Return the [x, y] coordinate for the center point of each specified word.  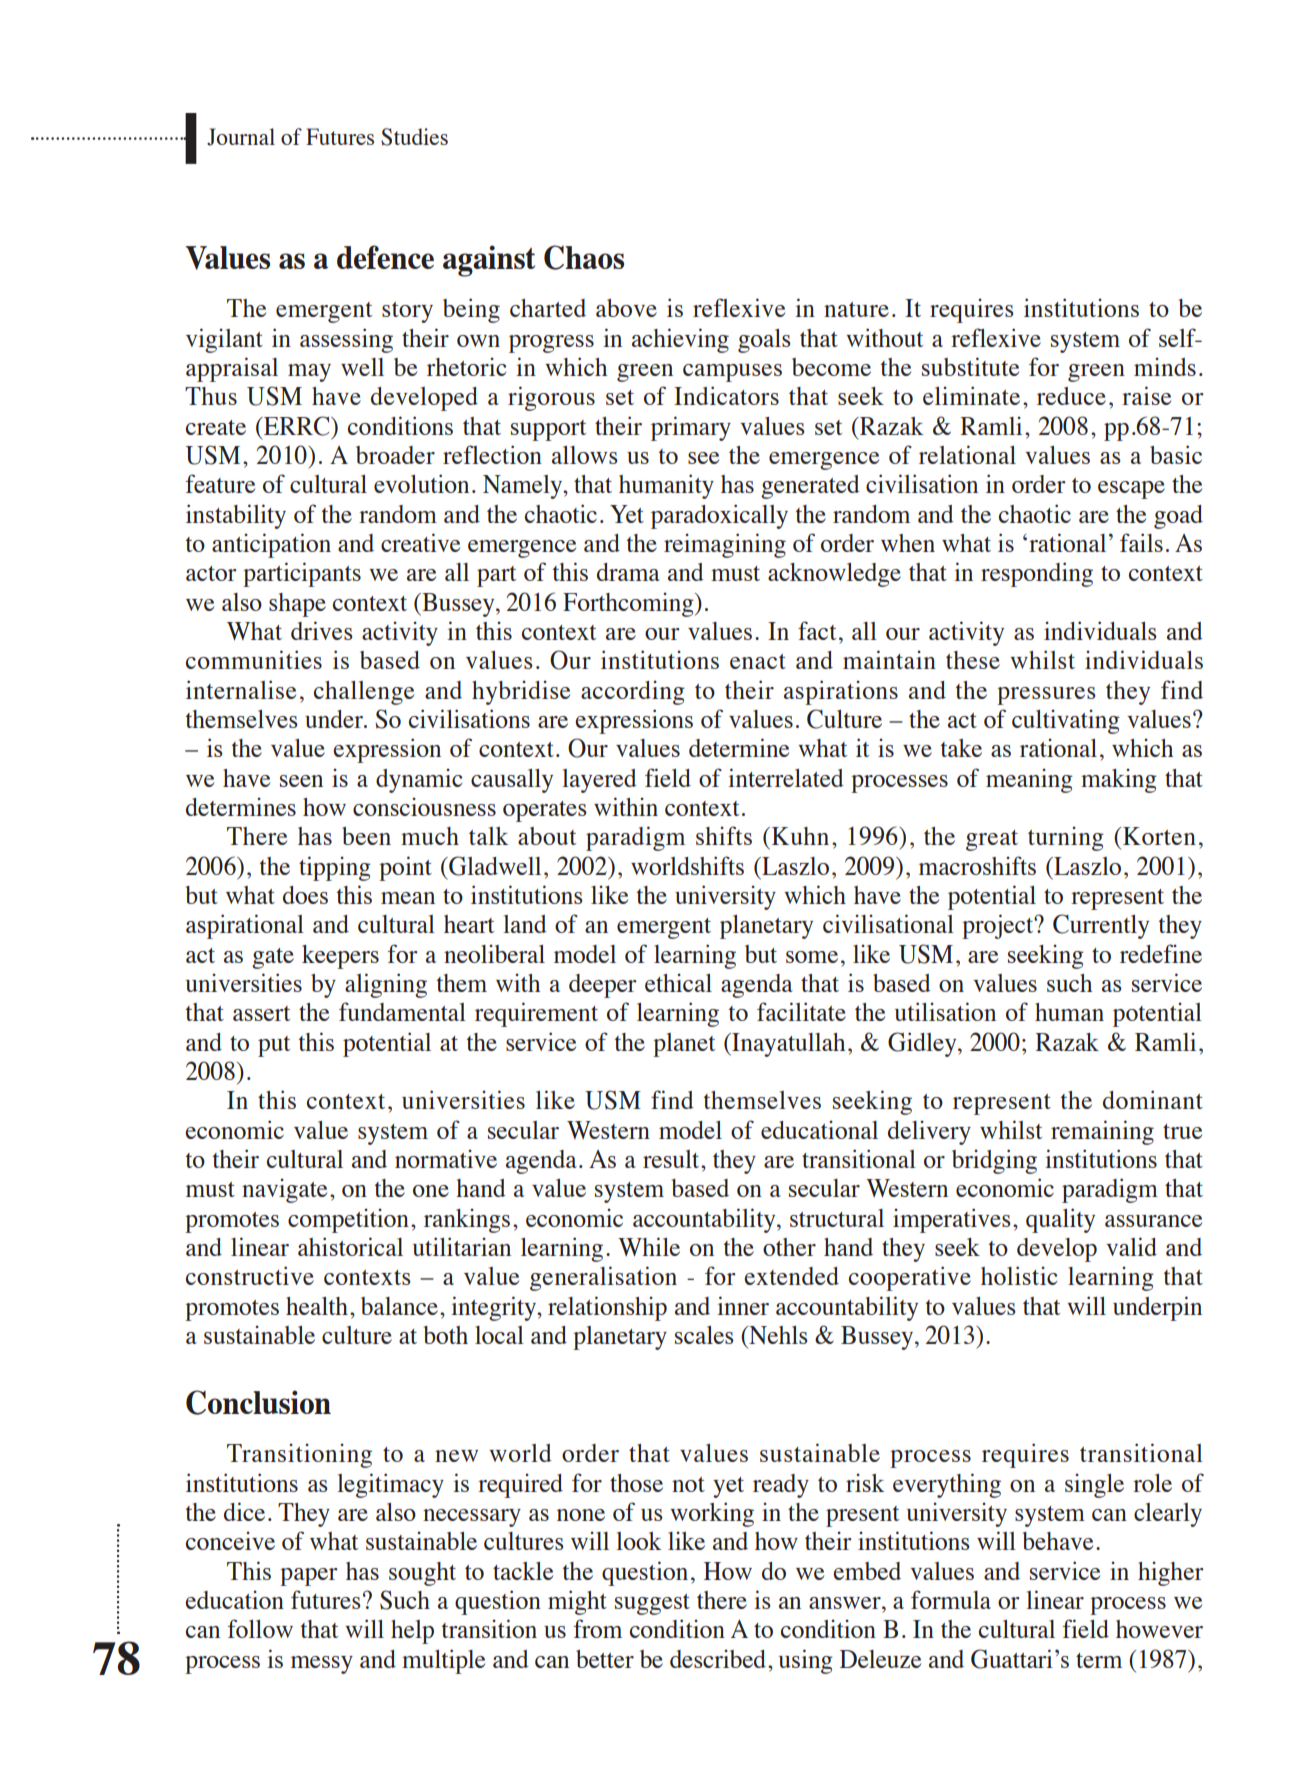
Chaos [584, 257]
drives [322, 630]
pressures [1046, 696]
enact [758, 661]
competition [348, 1220]
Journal [241, 137]
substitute [970, 366]
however [1159, 1629]
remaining [1102, 1132]
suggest [652, 1604]
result [672, 1159]
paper [309, 1577]
